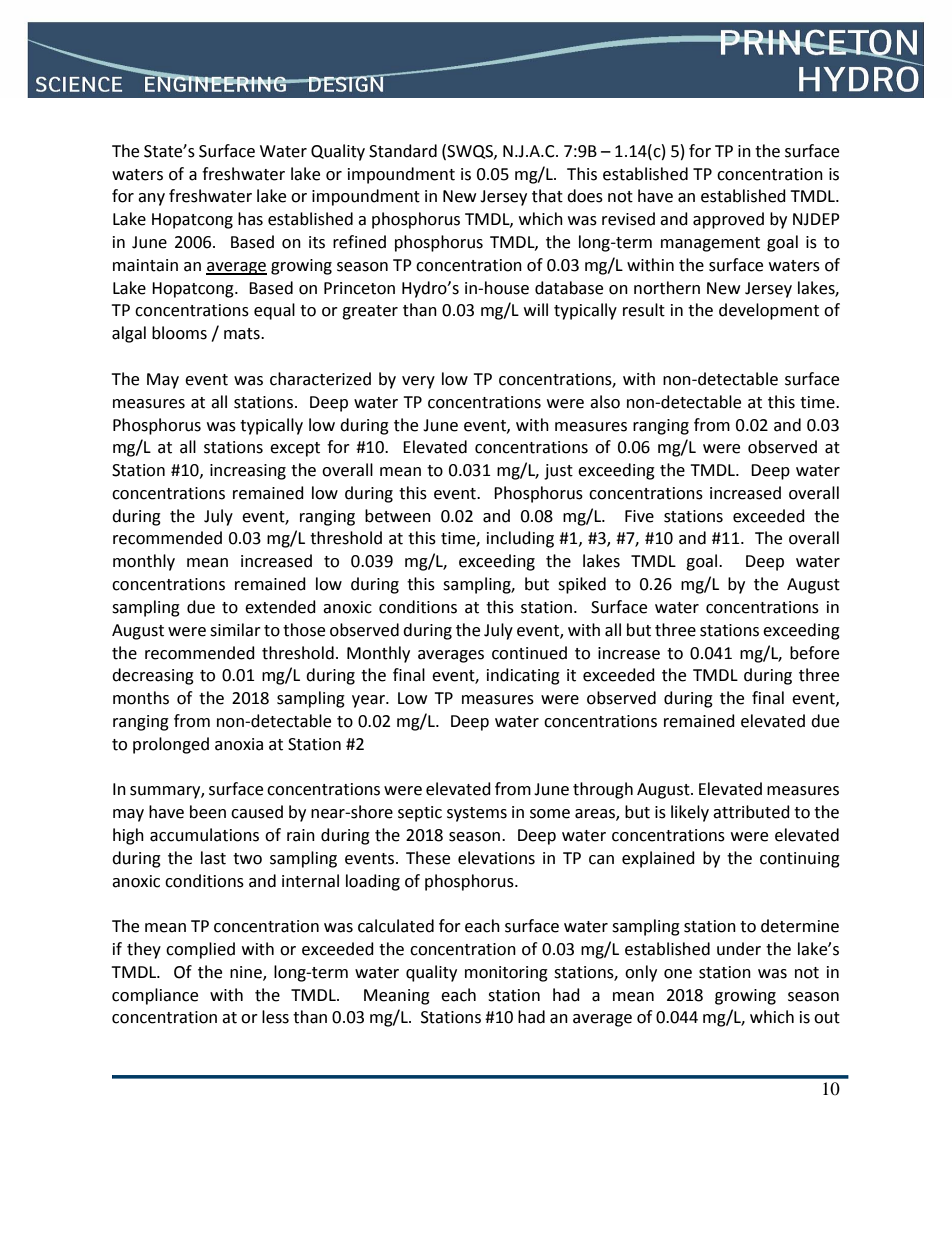  Describe the element at coordinates (523, 676) in the screenshot. I see `indicating` at that location.
